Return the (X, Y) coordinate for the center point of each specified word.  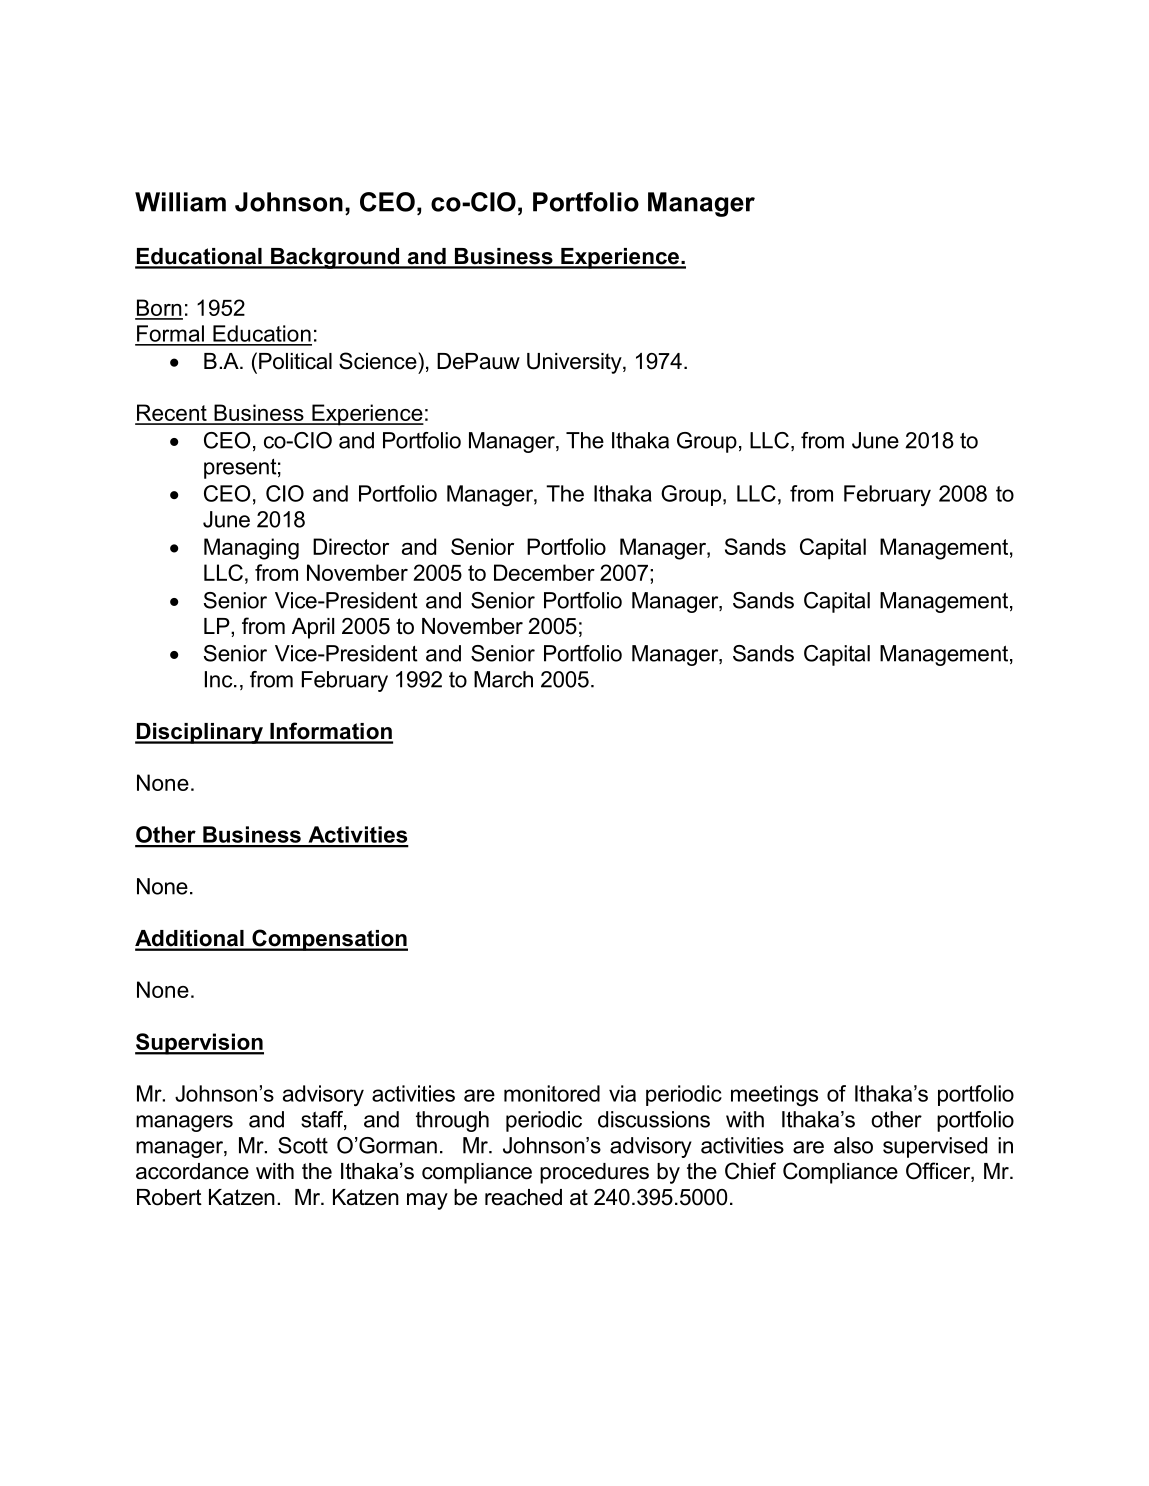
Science (379, 361)
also (853, 1145)
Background (335, 258)
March (503, 679)
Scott (303, 1145)
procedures (594, 1173)
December (544, 572)
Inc (220, 679)
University (575, 363)
